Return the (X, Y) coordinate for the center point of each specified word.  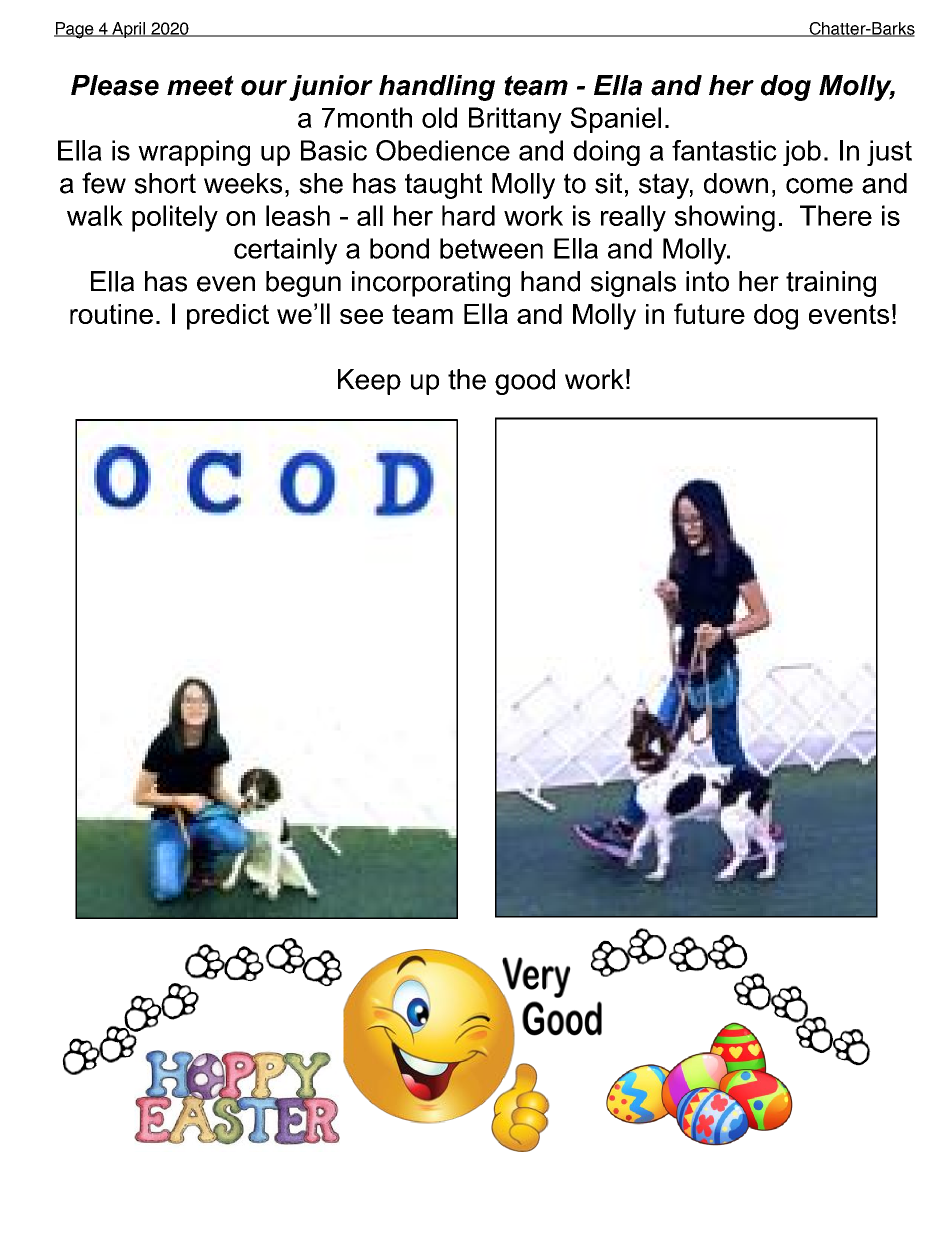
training (831, 284)
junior (331, 88)
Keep (369, 382)
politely (175, 218)
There (836, 215)
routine (111, 314)
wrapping (194, 153)
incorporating (431, 284)
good (525, 382)
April (129, 30)
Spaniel (616, 120)
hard (468, 215)
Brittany (515, 120)
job (802, 153)
